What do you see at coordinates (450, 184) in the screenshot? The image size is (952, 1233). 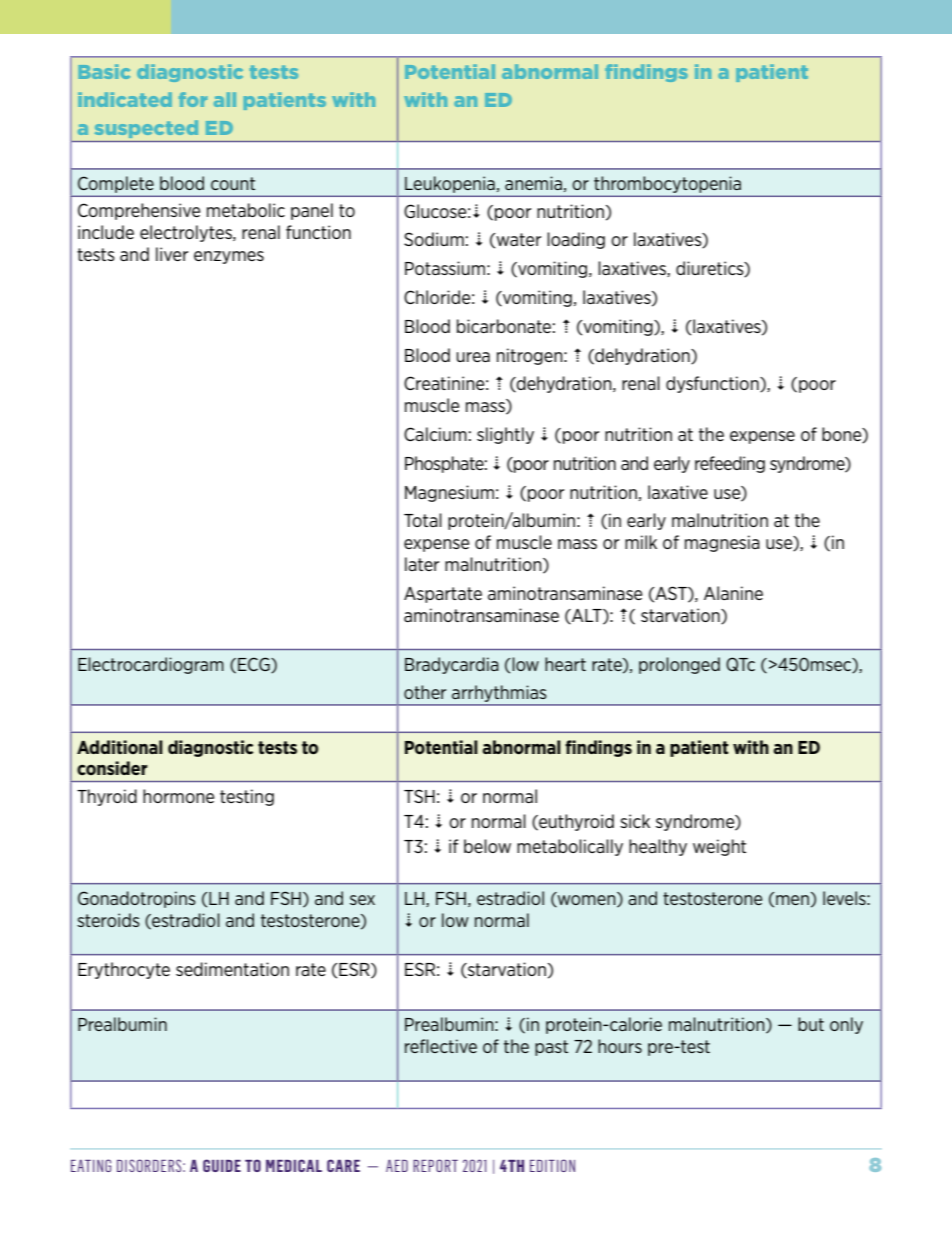 I see `Leukopenia` at bounding box center [450, 184].
